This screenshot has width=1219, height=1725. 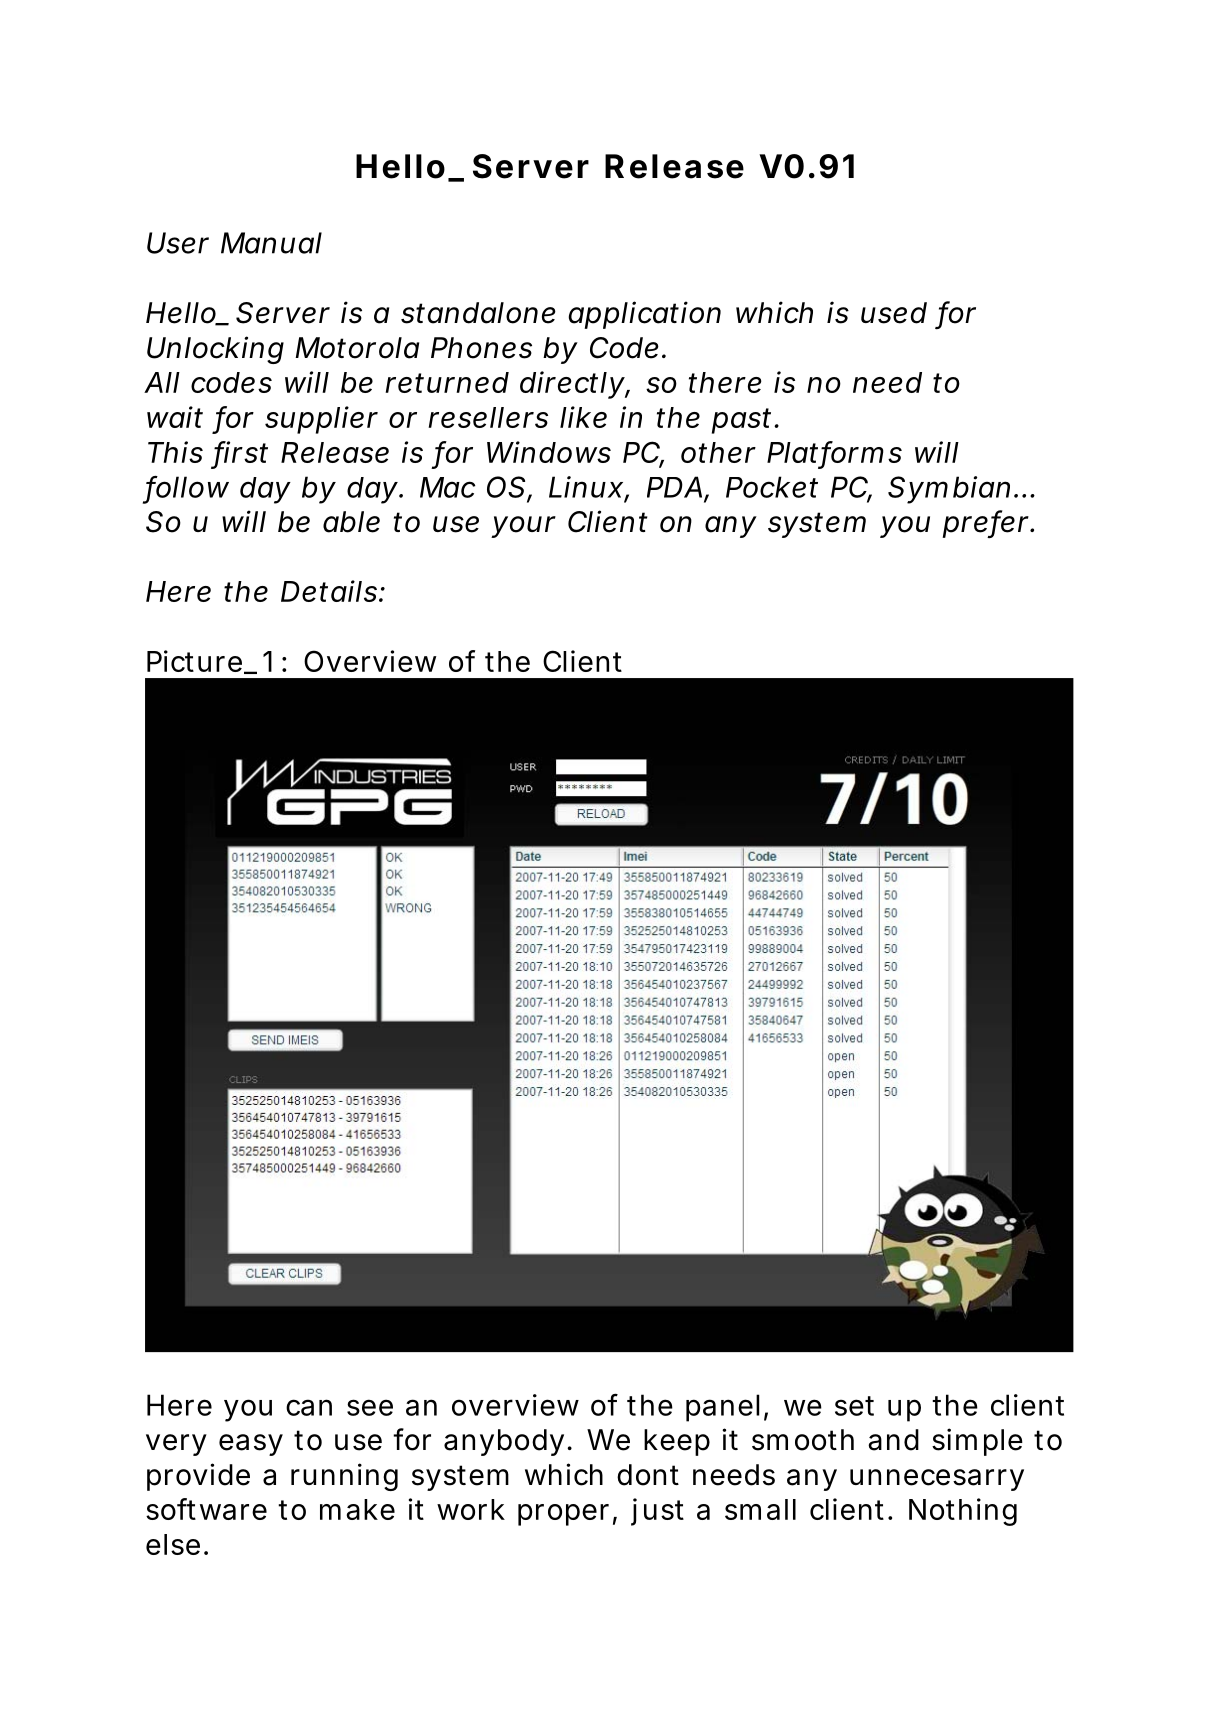 I want to click on used, so click(x=894, y=313).
